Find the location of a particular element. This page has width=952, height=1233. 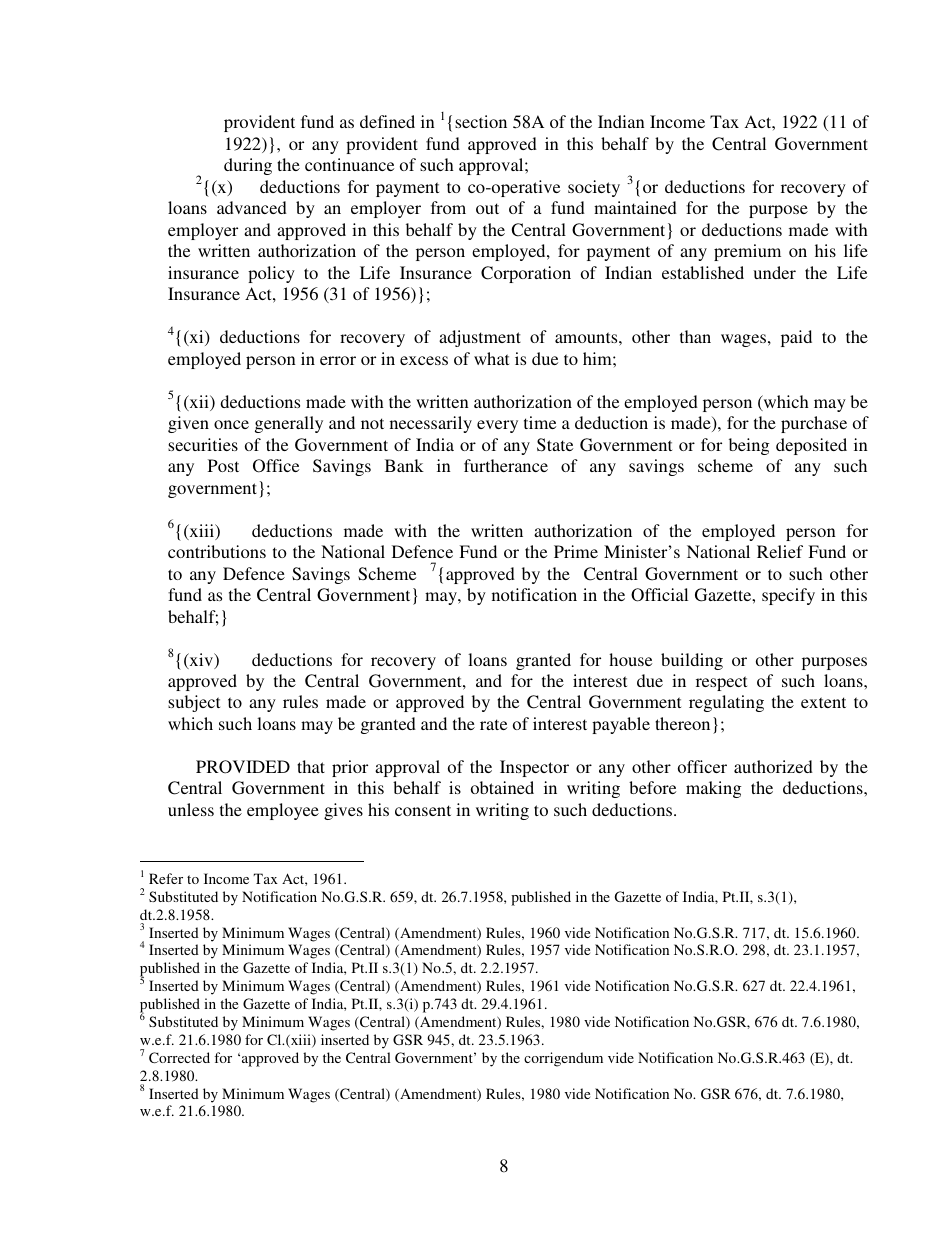

employee is located at coordinates (283, 811).
